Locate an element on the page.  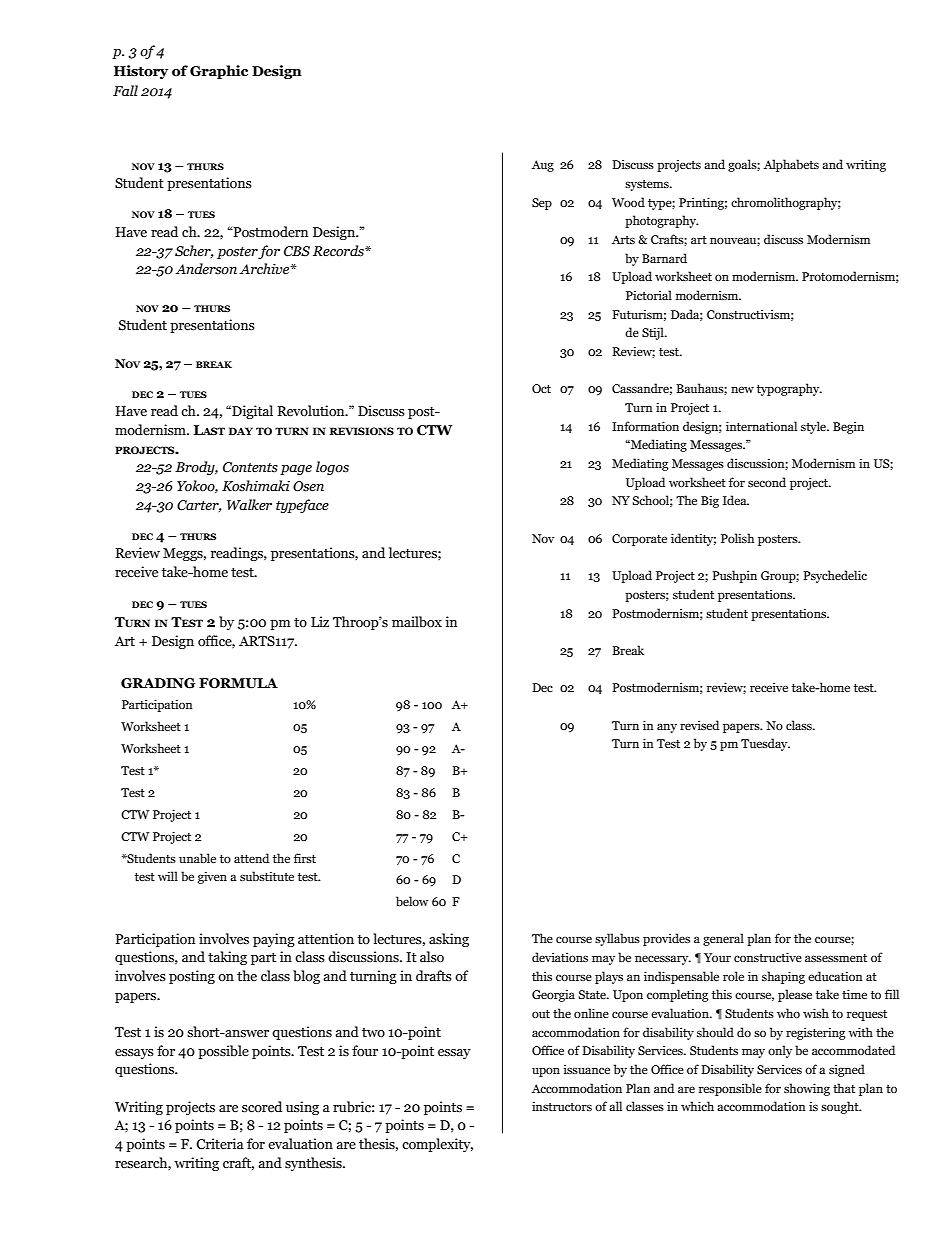
Walker is located at coordinates (249, 504).
